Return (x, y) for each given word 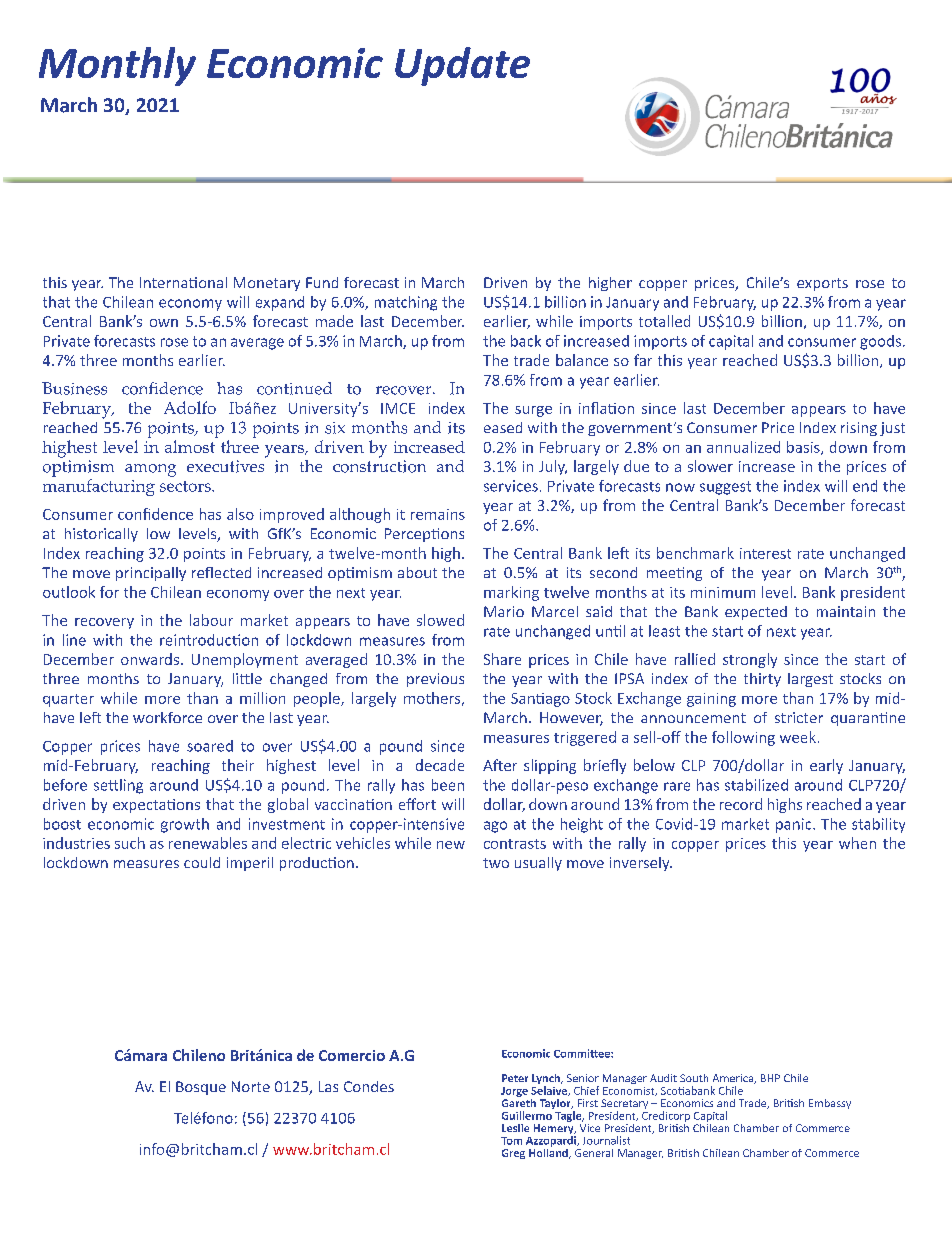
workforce (167, 717)
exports (822, 284)
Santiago (540, 700)
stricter (799, 717)
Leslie (515, 1128)
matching (406, 303)
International (183, 282)
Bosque (201, 1088)
